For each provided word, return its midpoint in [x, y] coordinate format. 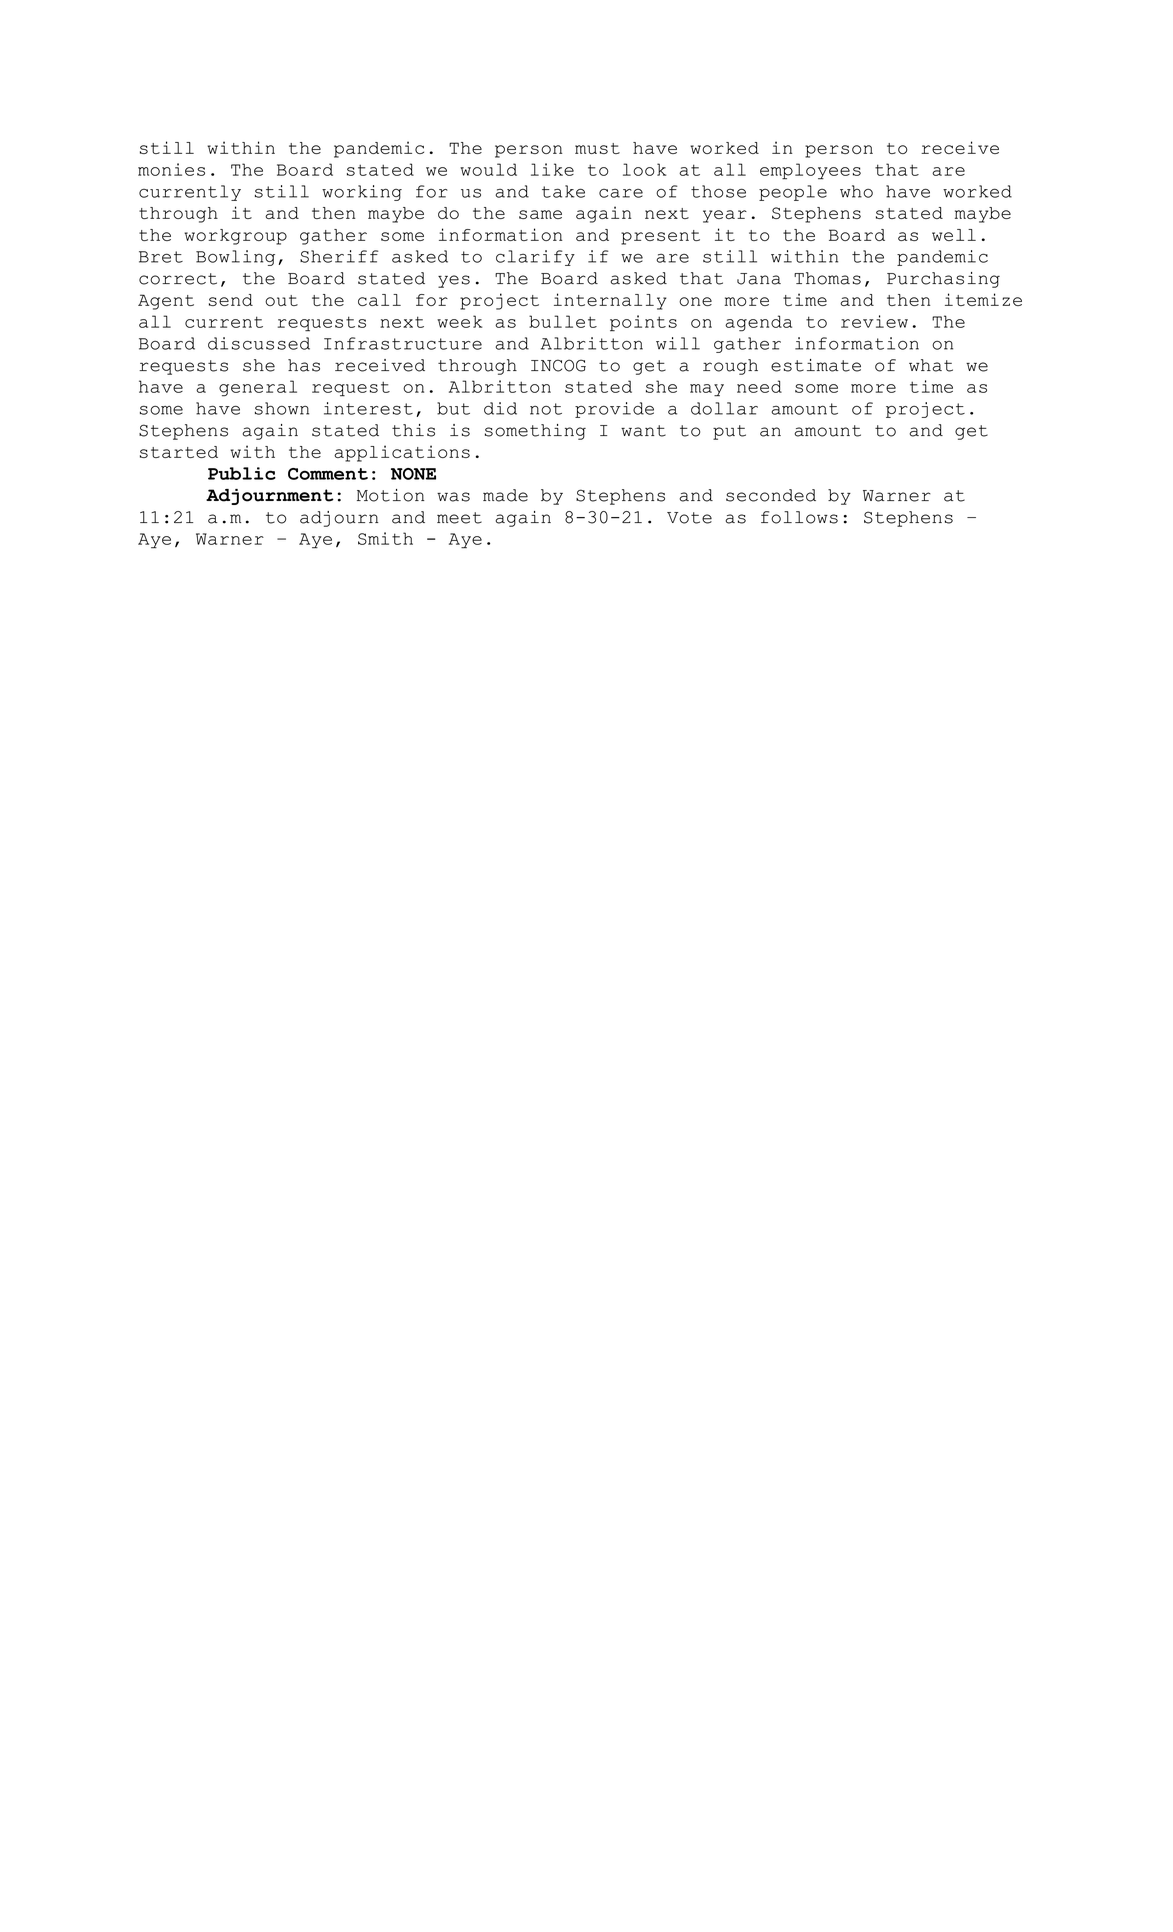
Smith [385, 538]
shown [282, 408]
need [759, 386]
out [281, 300]
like [552, 169]
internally [610, 301]
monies [171, 169]
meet [459, 518]
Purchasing [943, 280]
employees [810, 171]
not [546, 409]
